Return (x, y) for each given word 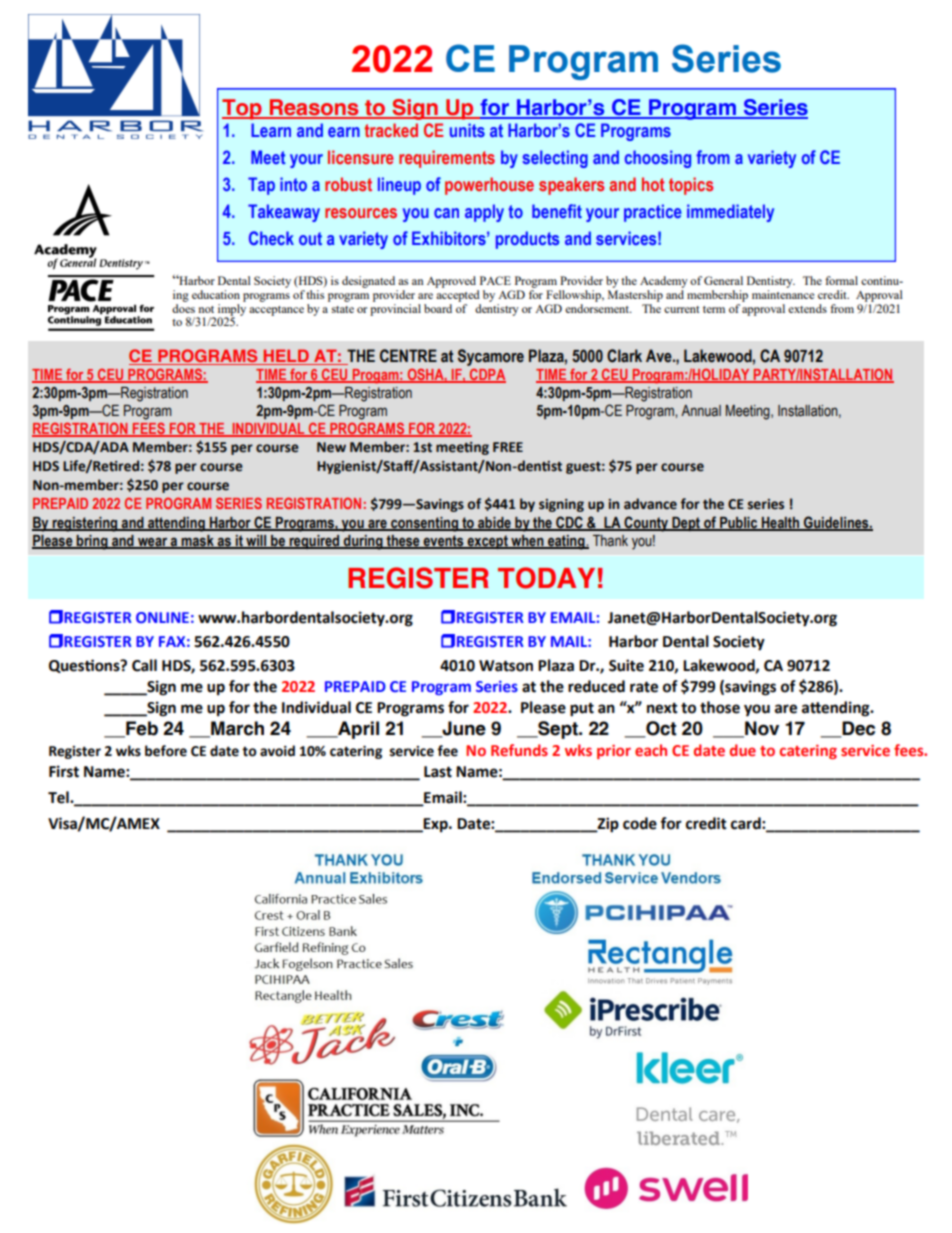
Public (739, 523)
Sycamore (491, 357)
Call (144, 665)
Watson (506, 666)
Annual (701, 411)
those (720, 707)
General (723, 280)
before (166, 751)
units (467, 130)
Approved (452, 283)
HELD (286, 355)
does (183, 307)
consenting (425, 524)
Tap (261, 186)
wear (153, 542)
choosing (658, 159)
